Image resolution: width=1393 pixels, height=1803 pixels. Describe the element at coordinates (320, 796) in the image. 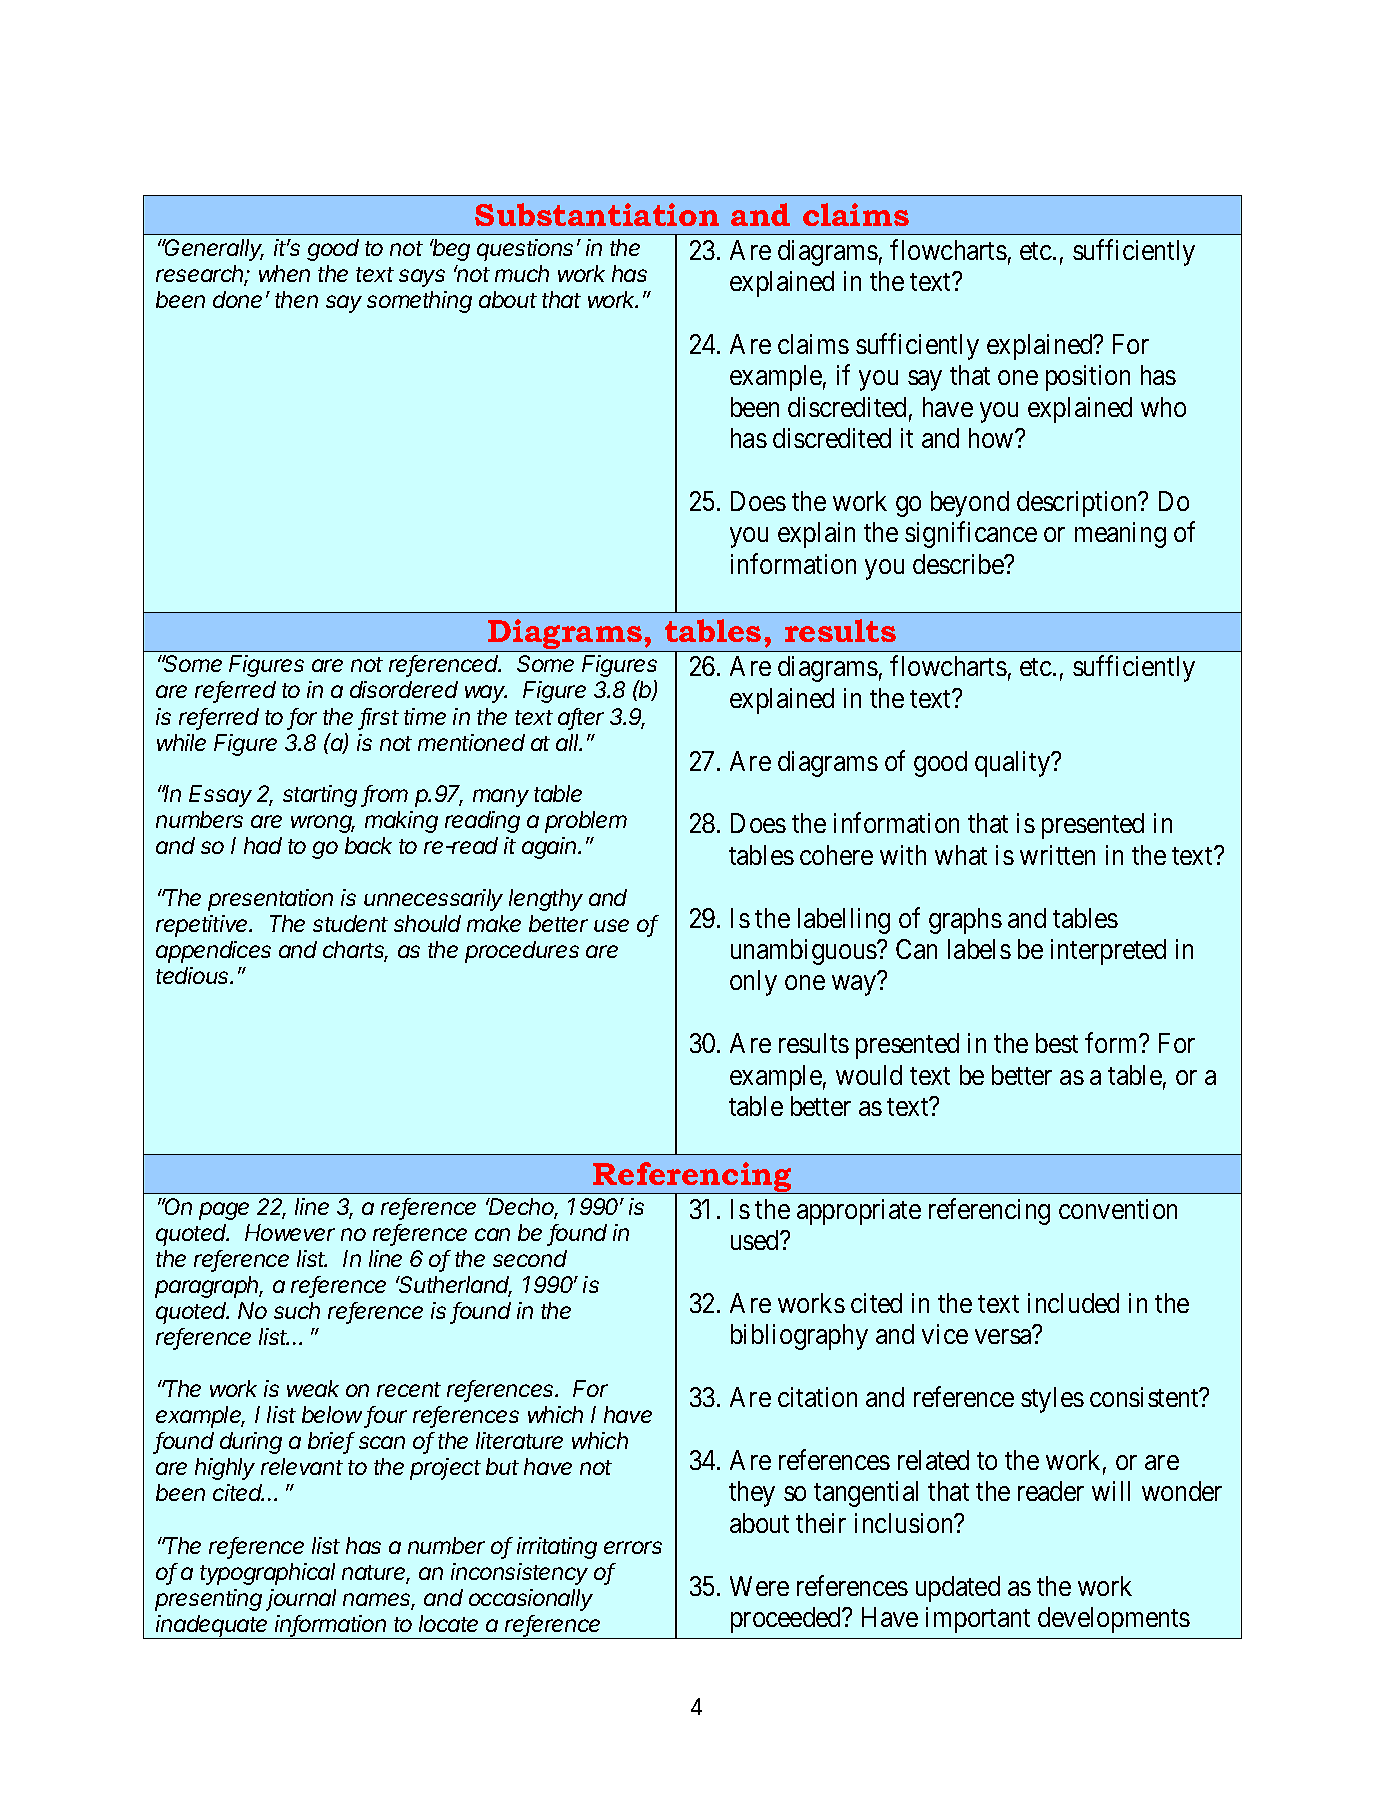

I see `starting` at that location.
